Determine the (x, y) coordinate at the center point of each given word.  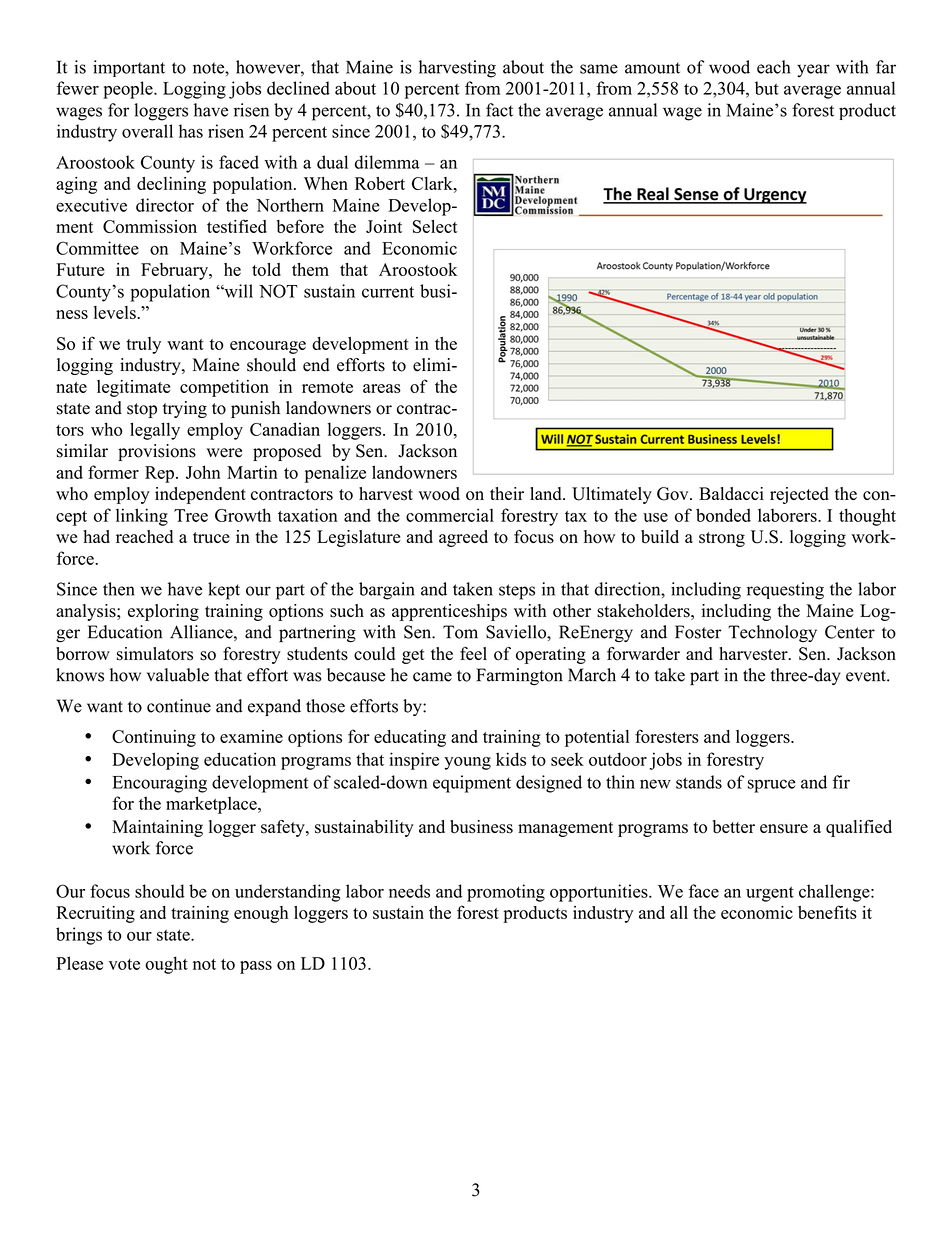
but (767, 88)
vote (124, 964)
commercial (450, 515)
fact (499, 110)
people (129, 90)
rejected (799, 495)
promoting (506, 893)
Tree (191, 515)
